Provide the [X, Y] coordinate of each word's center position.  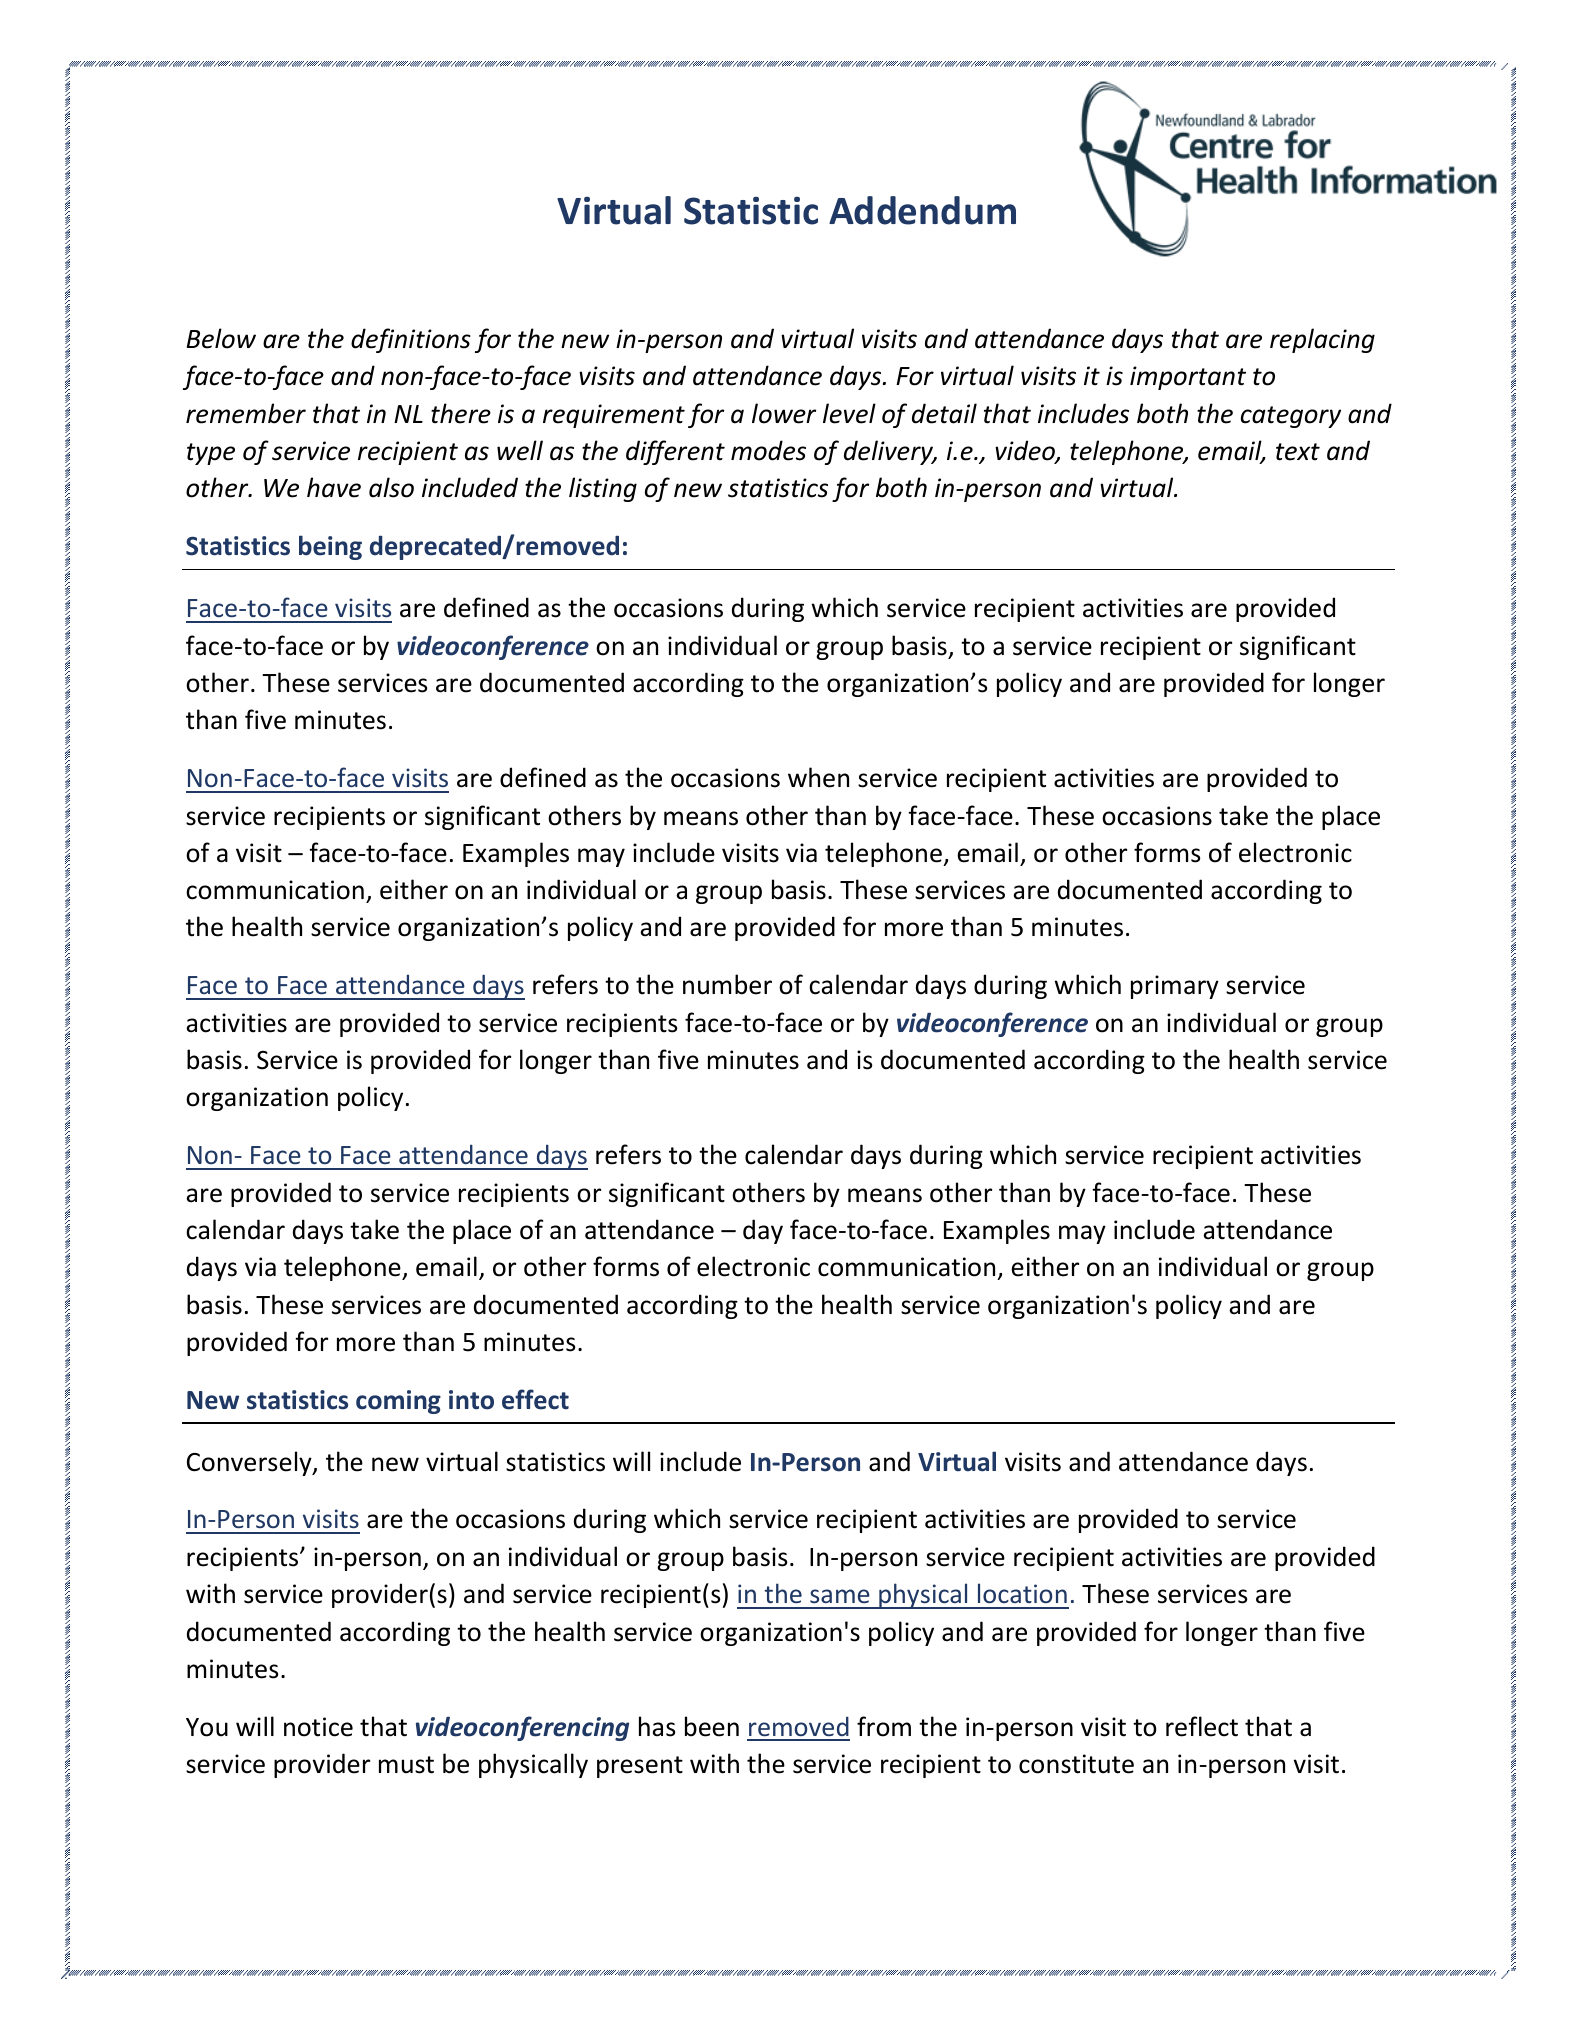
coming [398, 1402]
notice [318, 1727]
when [818, 777]
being [330, 547]
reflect [1202, 1726]
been [712, 1726]
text [1298, 452]
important [1188, 378]
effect [535, 1399]
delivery [890, 452]
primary [1175, 987]
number [727, 984]
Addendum [922, 210]
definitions [411, 340]
